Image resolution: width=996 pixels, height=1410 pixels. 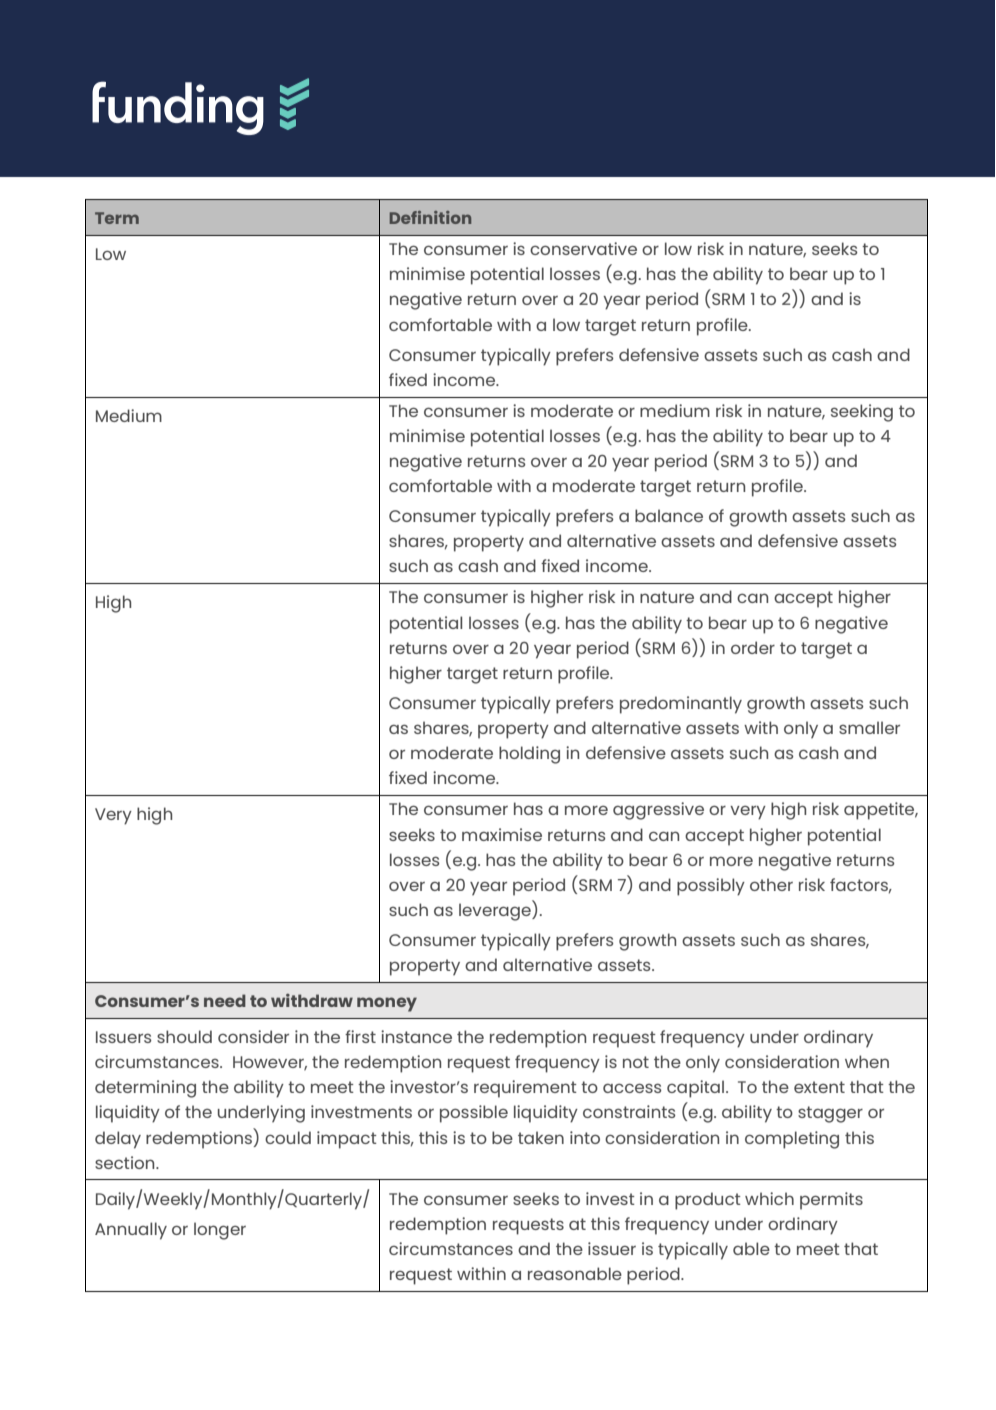 I want to click on smaller, so click(x=869, y=727).
